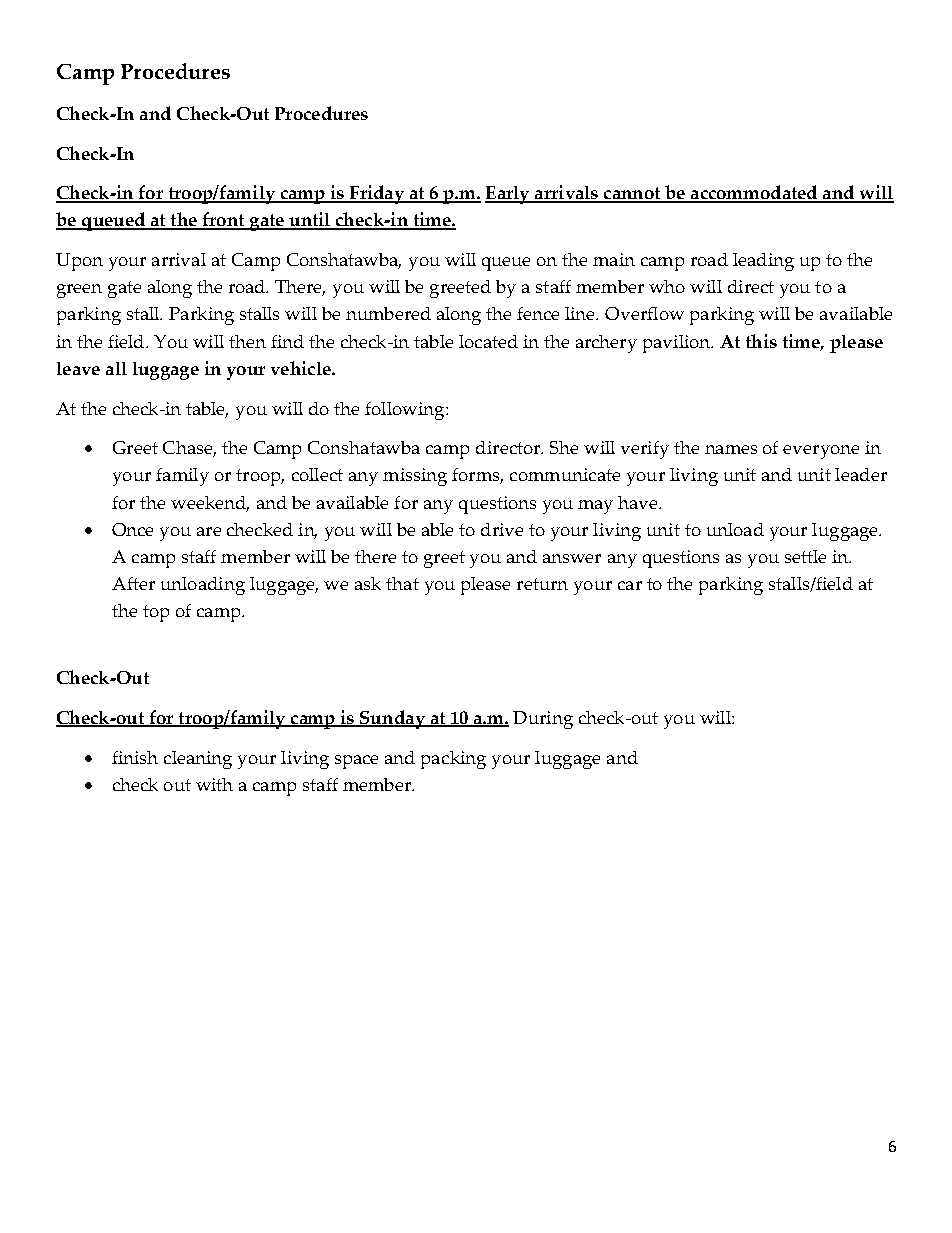 Image resolution: width=952 pixels, height=1233 pixels. What do you see at coordinates (754, 193) in the image?
I see `accommodated` at bounding box center [754, 193].
